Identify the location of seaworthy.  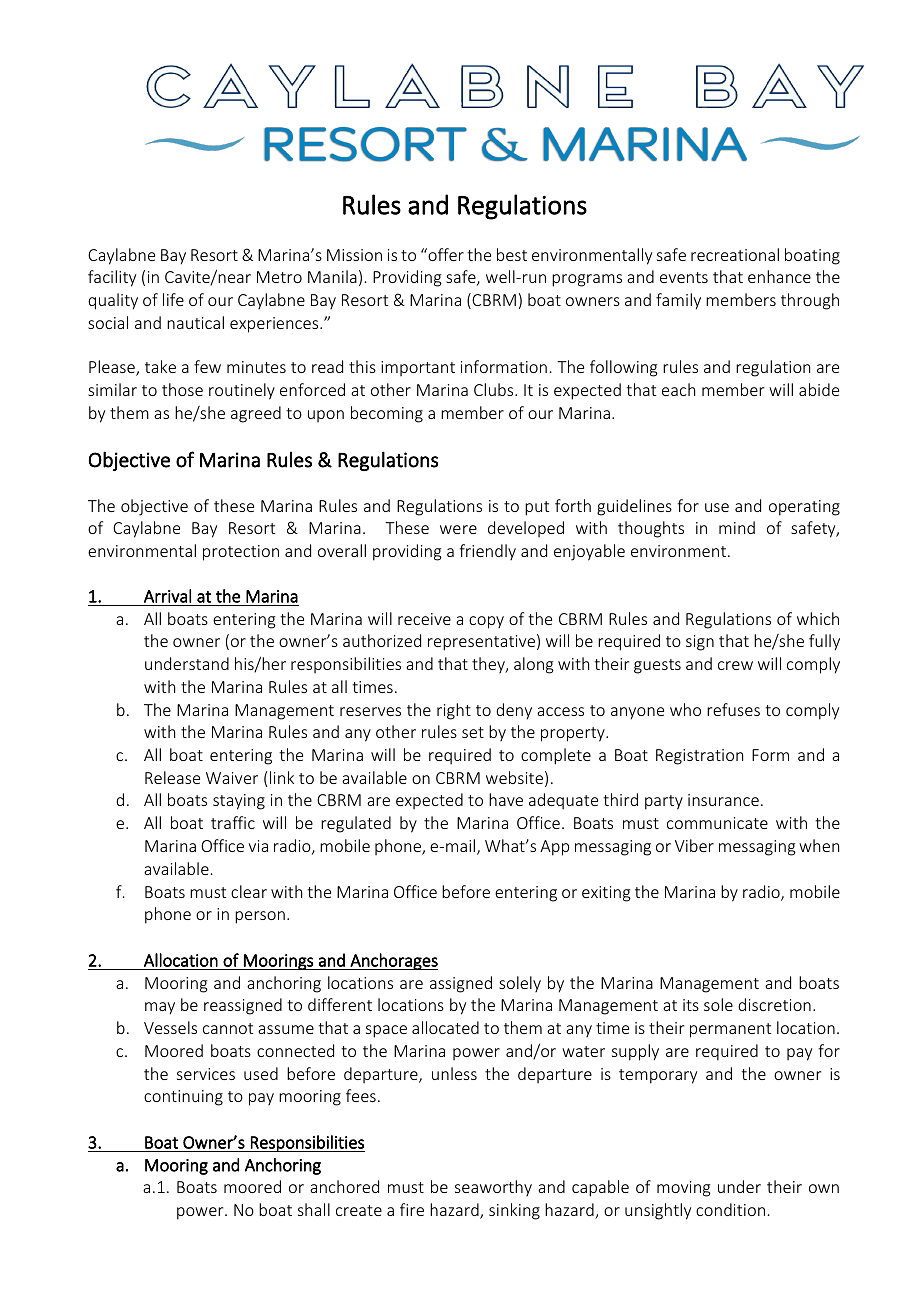
(493, 1188).
